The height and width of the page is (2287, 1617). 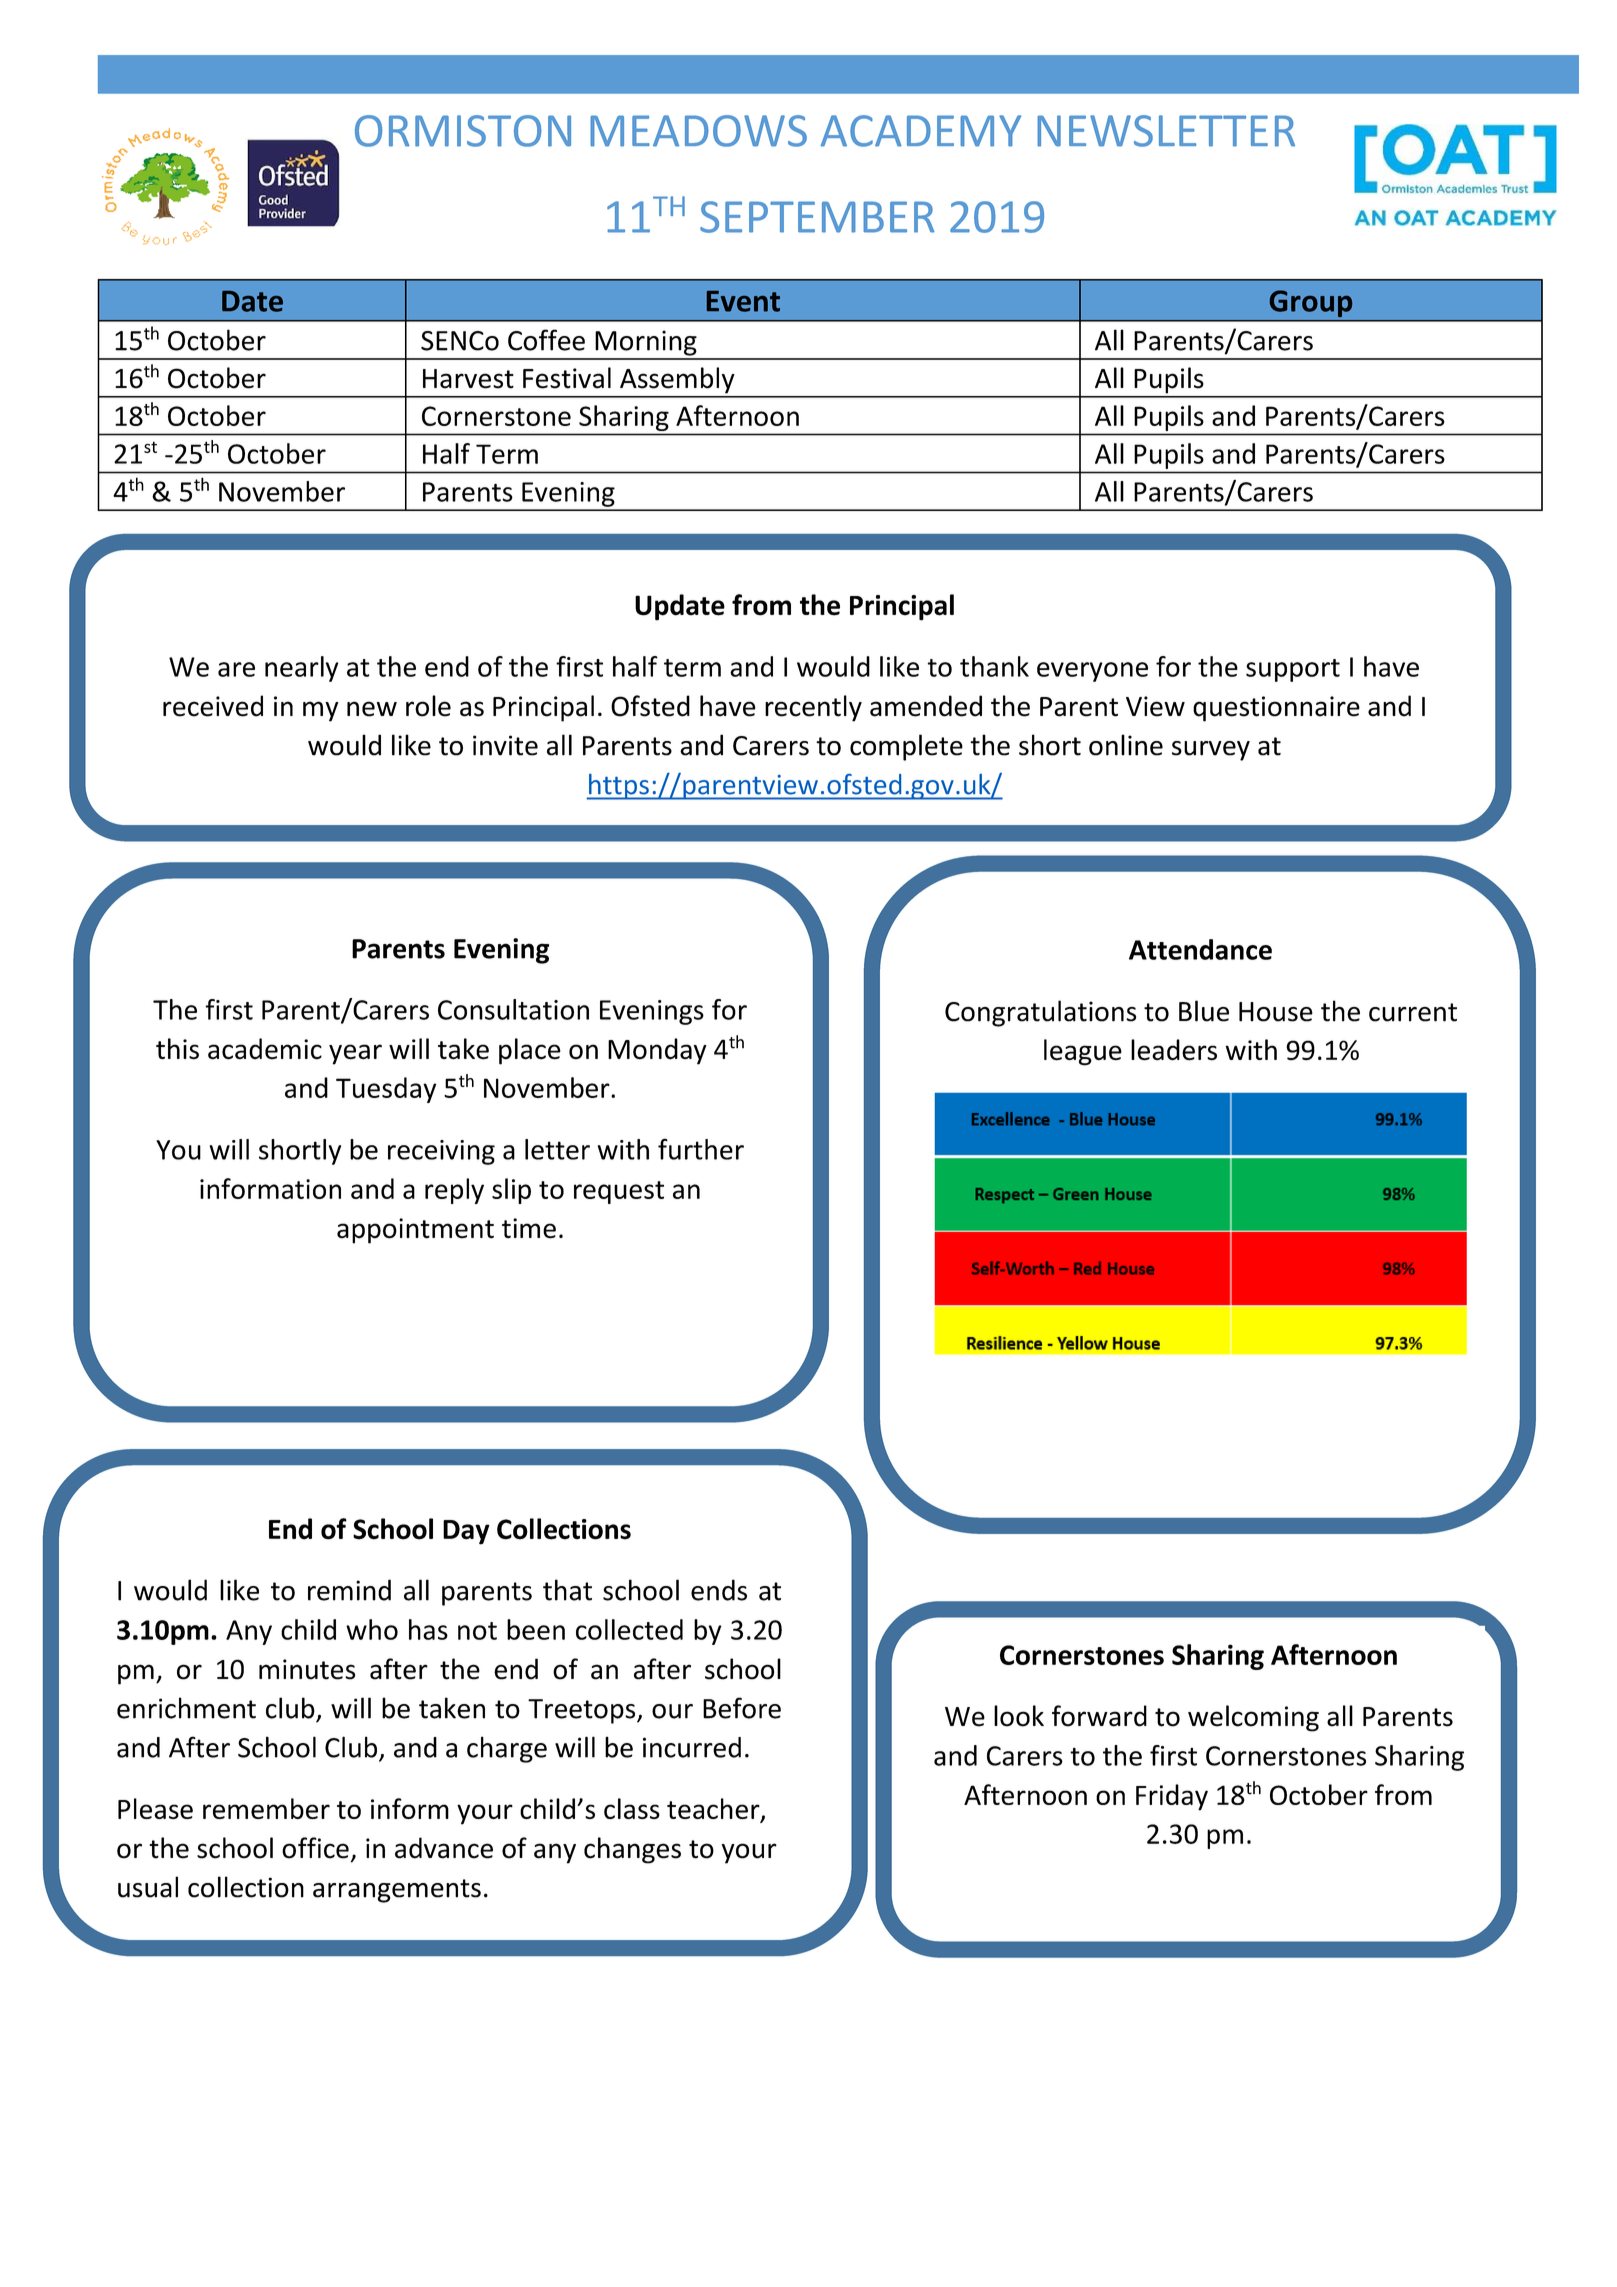 What do you see at coordinates (657, 1051) in the page?
I see `Monday` at bounding box center [657, 1051].
